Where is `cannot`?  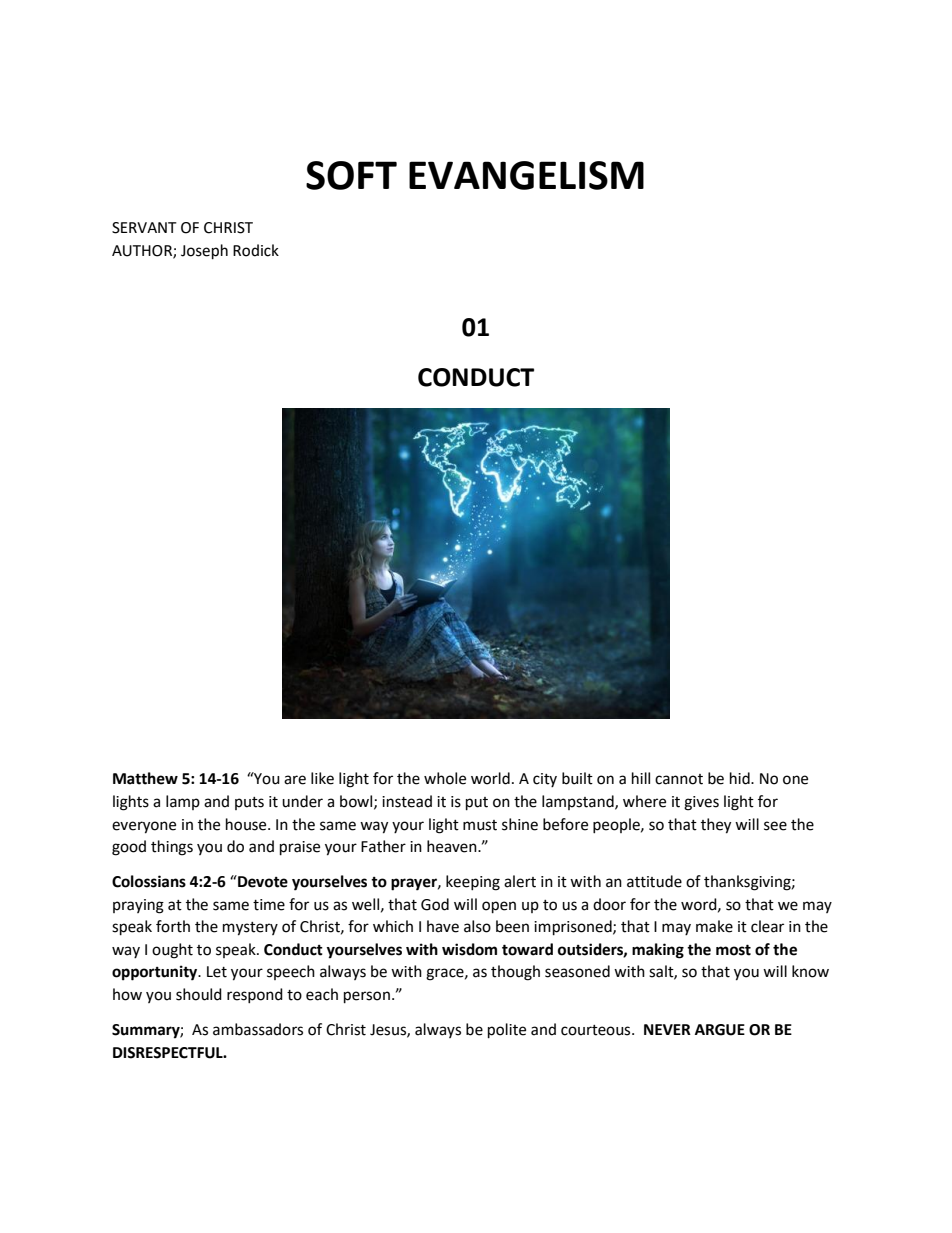 cannot is located at coordinates (679, 779).
